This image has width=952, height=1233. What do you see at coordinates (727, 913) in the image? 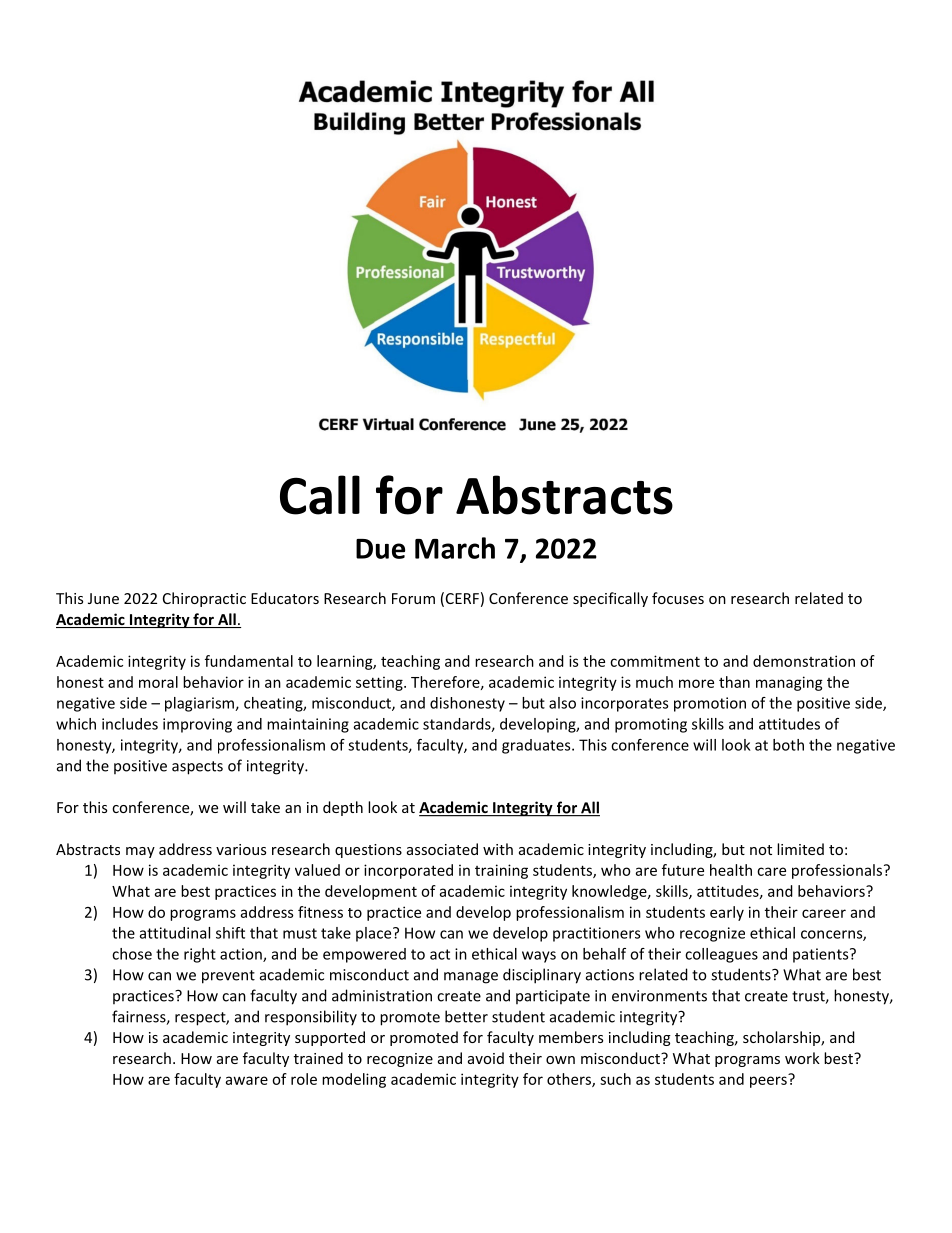
I see `early` at bounding box center [727, 913].
